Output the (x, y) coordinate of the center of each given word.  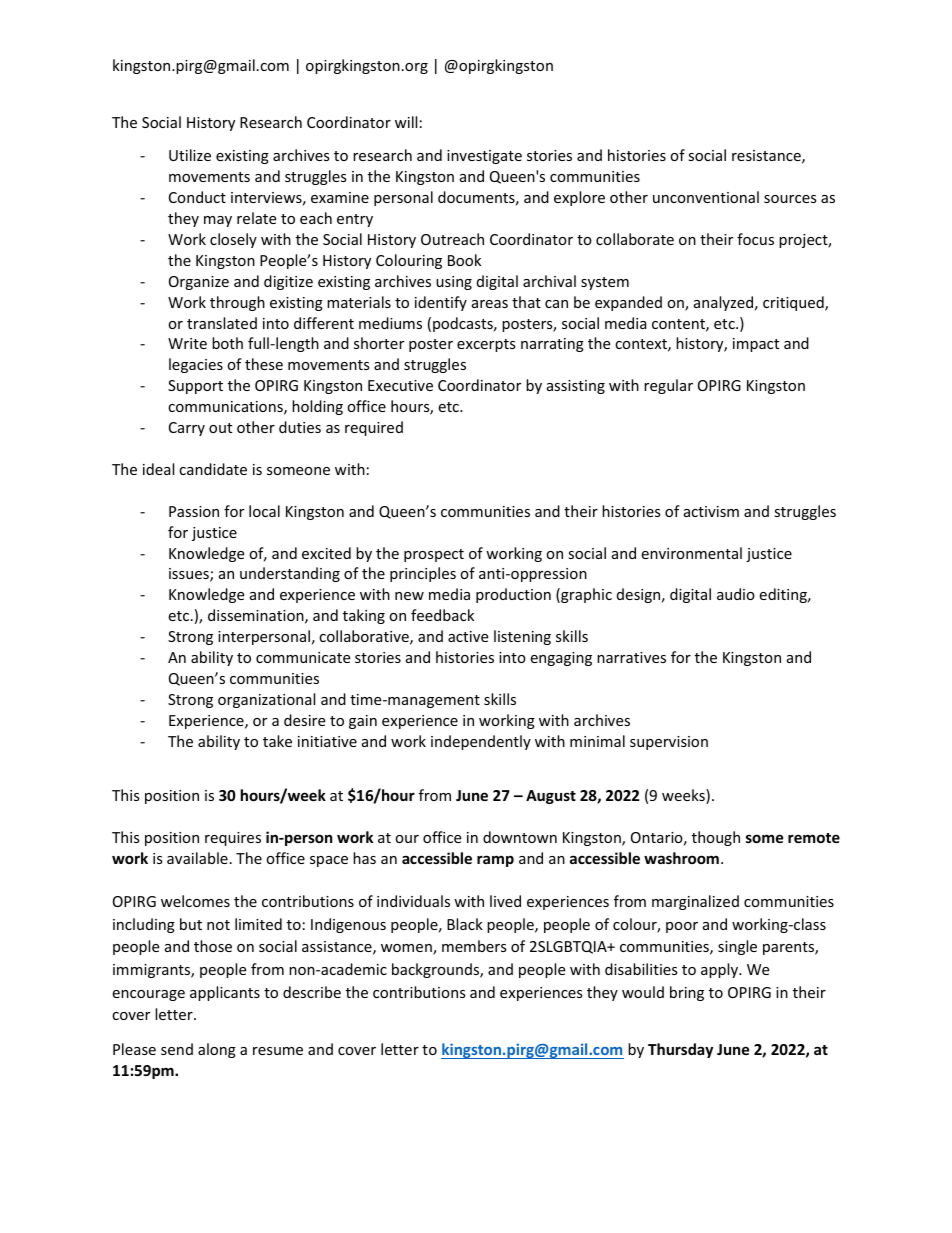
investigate (484, 157)
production (513, 595)
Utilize (190, 155)
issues (190, 575)
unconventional (706, 197)
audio (736, 594)
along (217, 1050)
